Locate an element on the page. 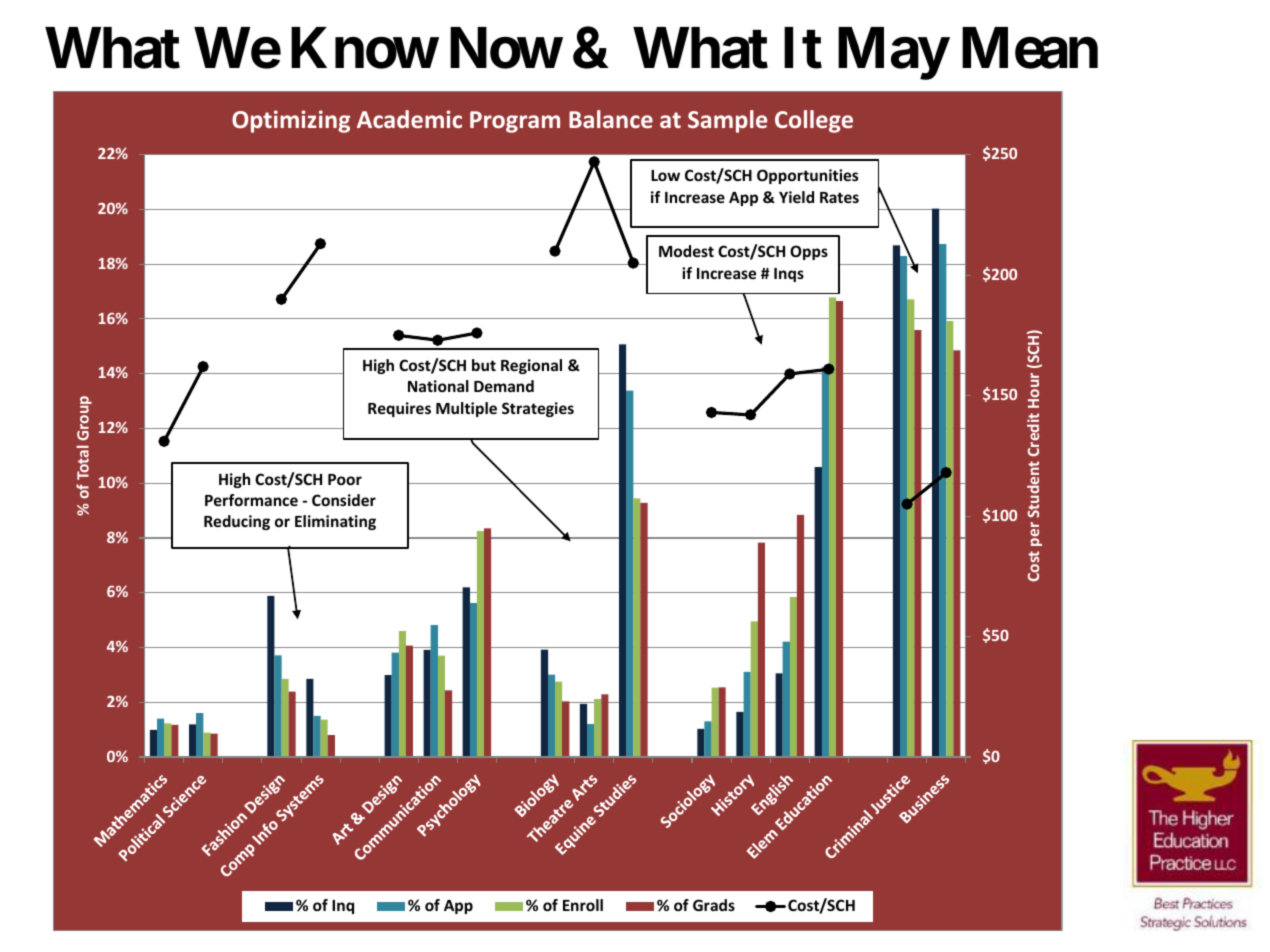 The image size is (1270, 952). Opps is located at coordinates (809, 252).
